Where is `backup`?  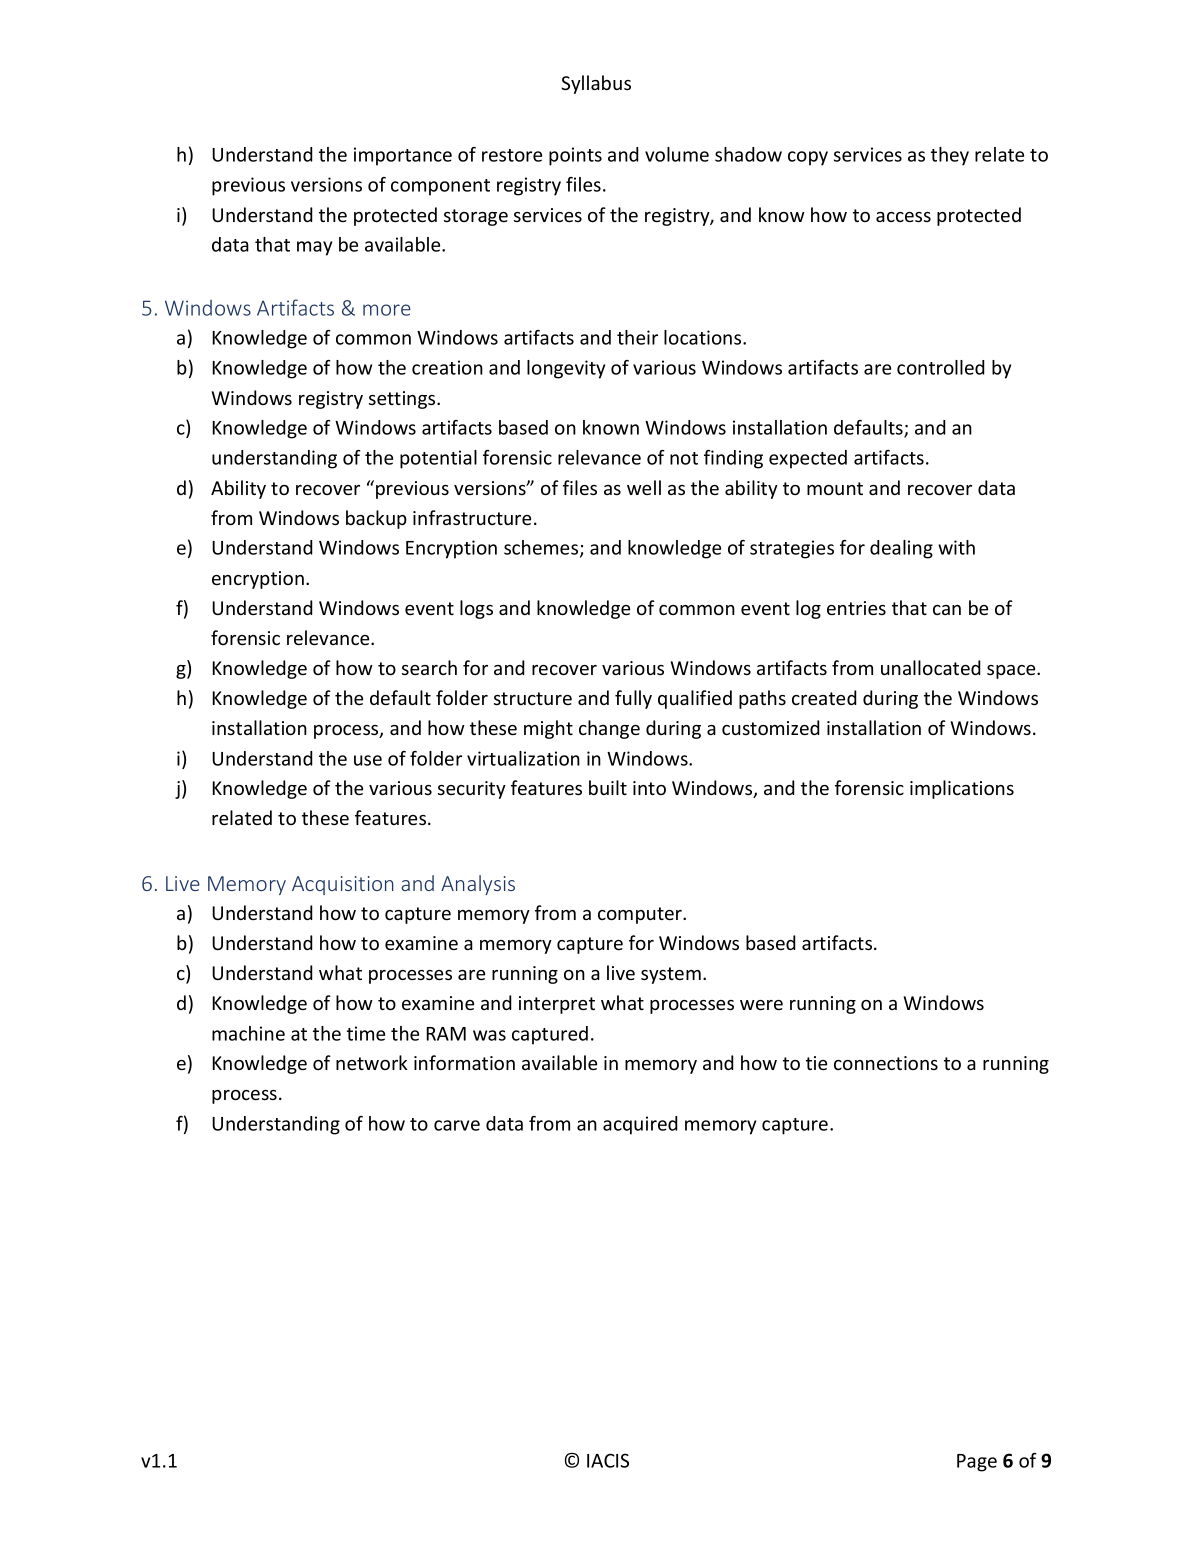
backup is located at coordinates (376, 519).
